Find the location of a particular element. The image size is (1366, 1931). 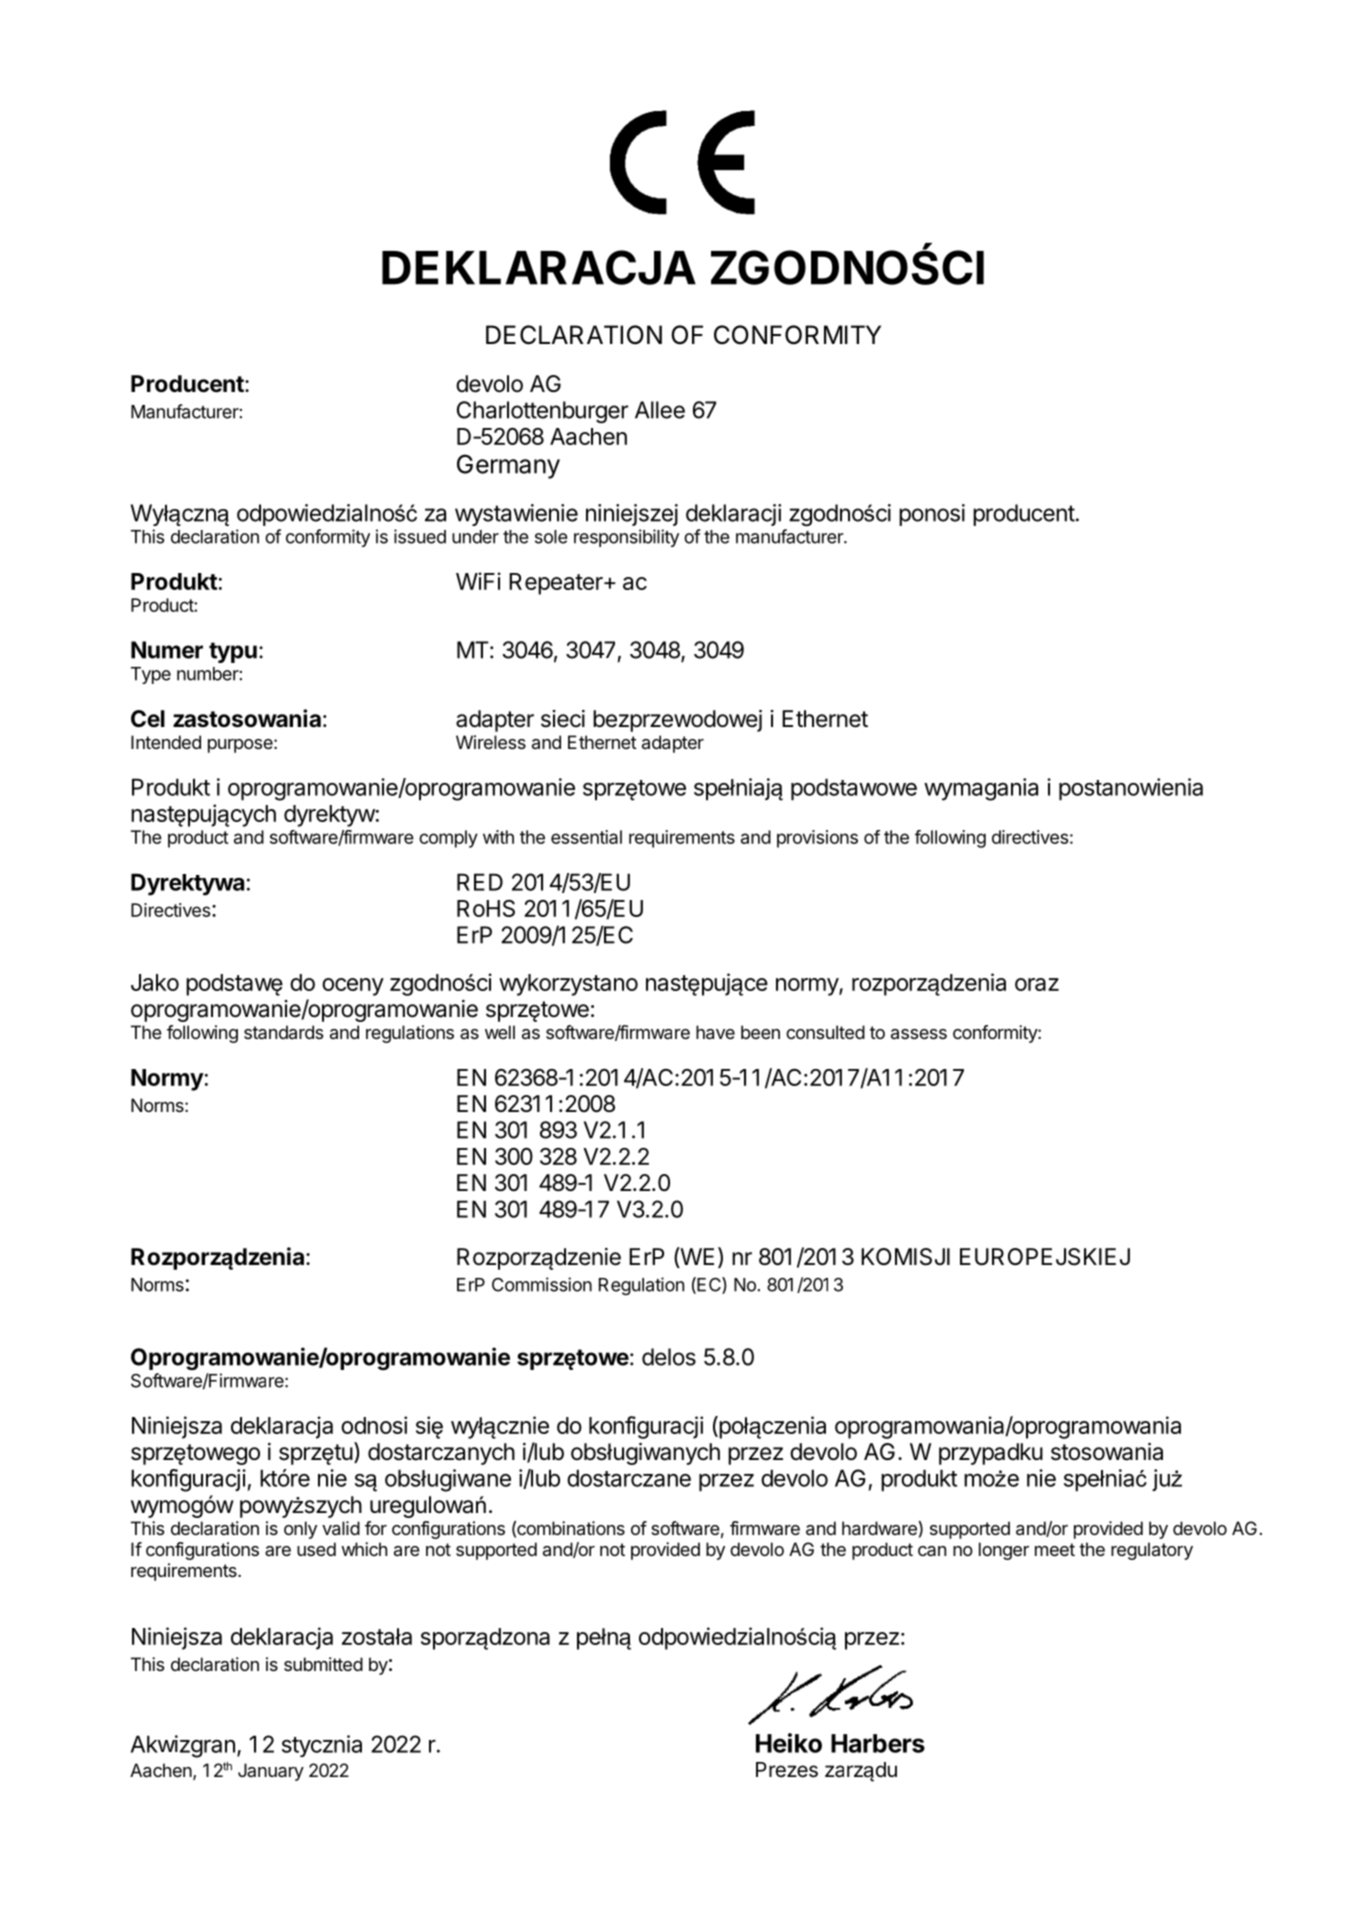

responsibility is located at coordinates (626, 538).
